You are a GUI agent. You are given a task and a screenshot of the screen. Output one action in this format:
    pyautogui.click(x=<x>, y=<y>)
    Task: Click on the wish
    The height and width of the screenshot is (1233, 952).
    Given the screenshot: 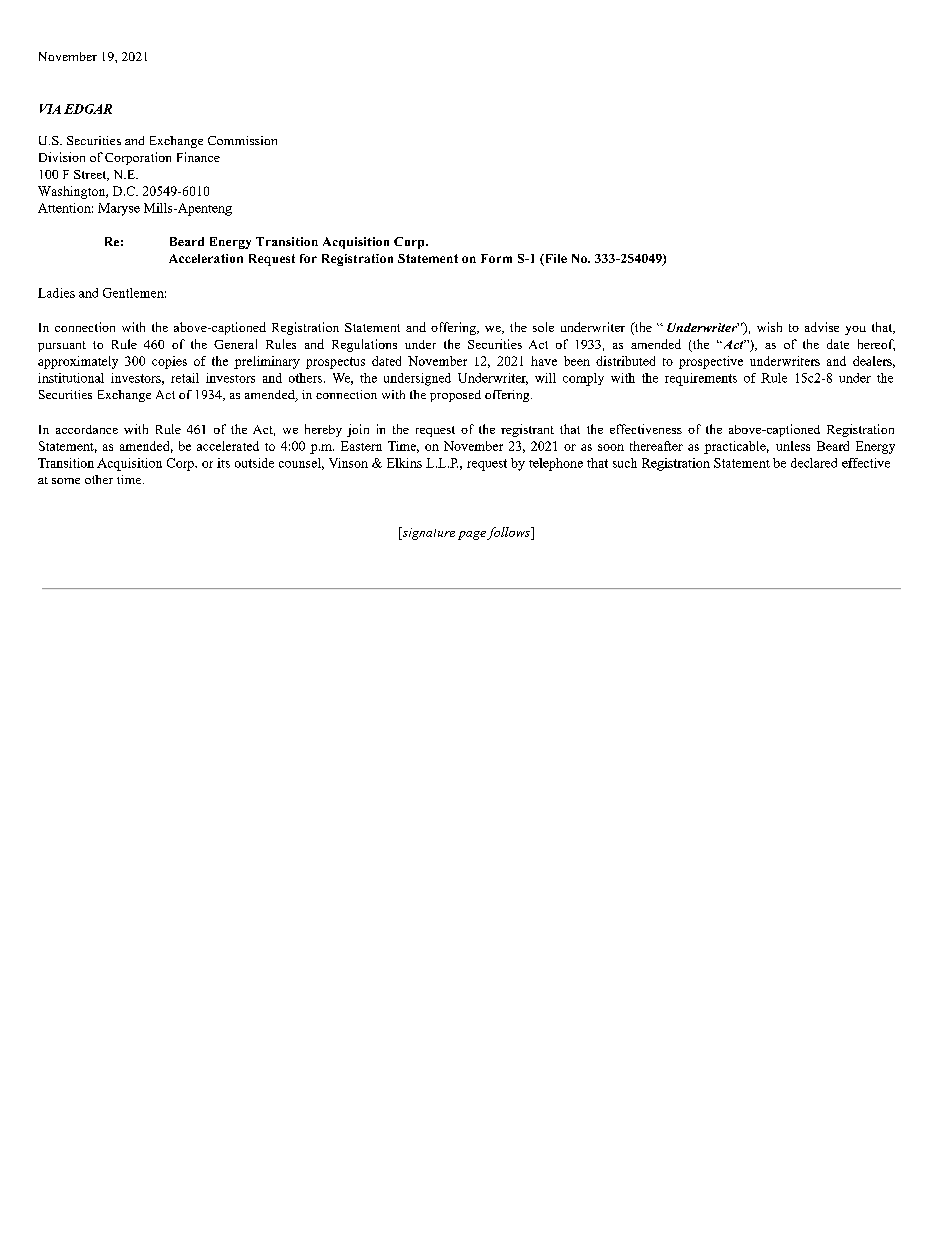 What is the action you would take?
    pyautogui.click(x=769, y=327)
